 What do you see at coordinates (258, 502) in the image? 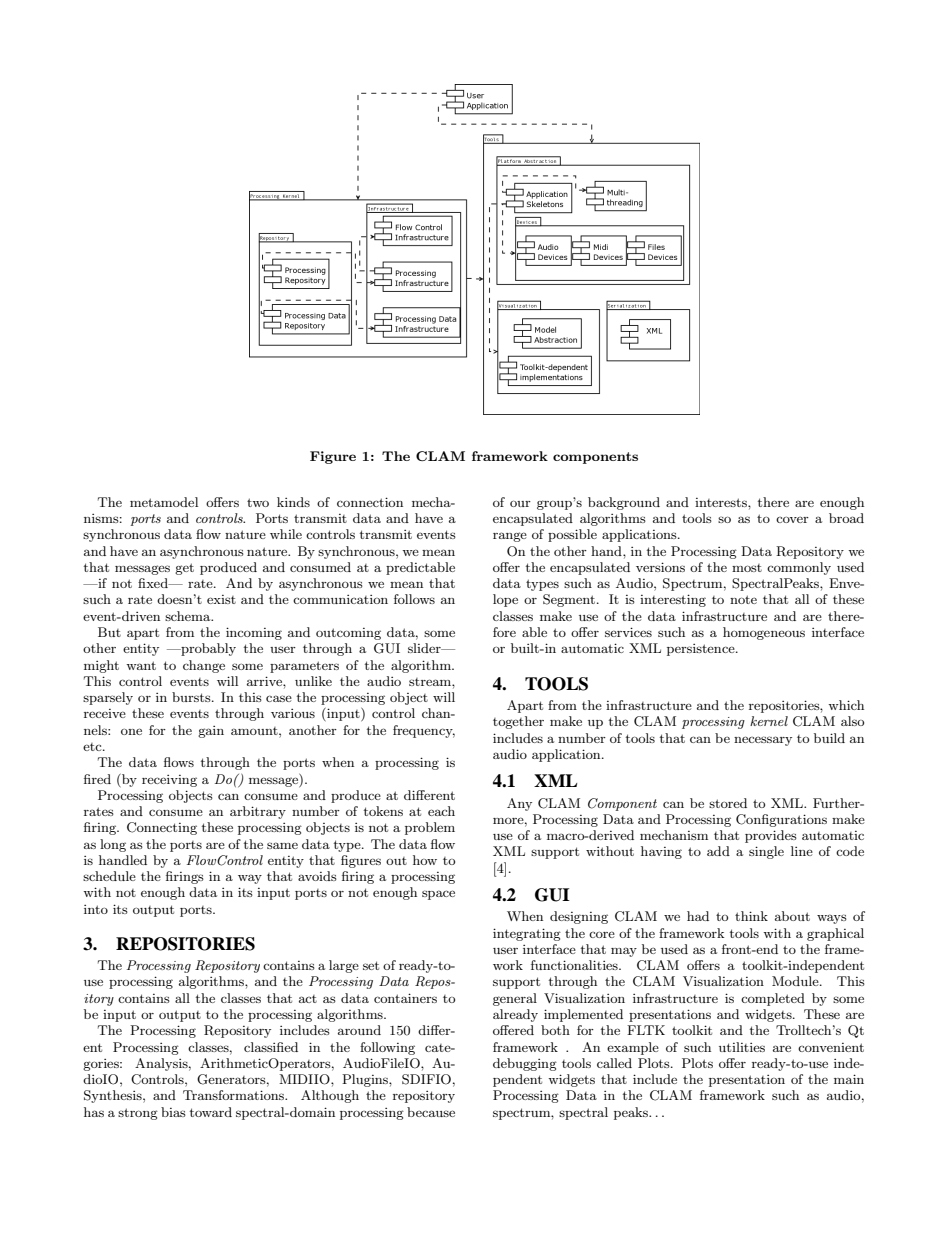
I see `two` at bounding box center [258, 502].
